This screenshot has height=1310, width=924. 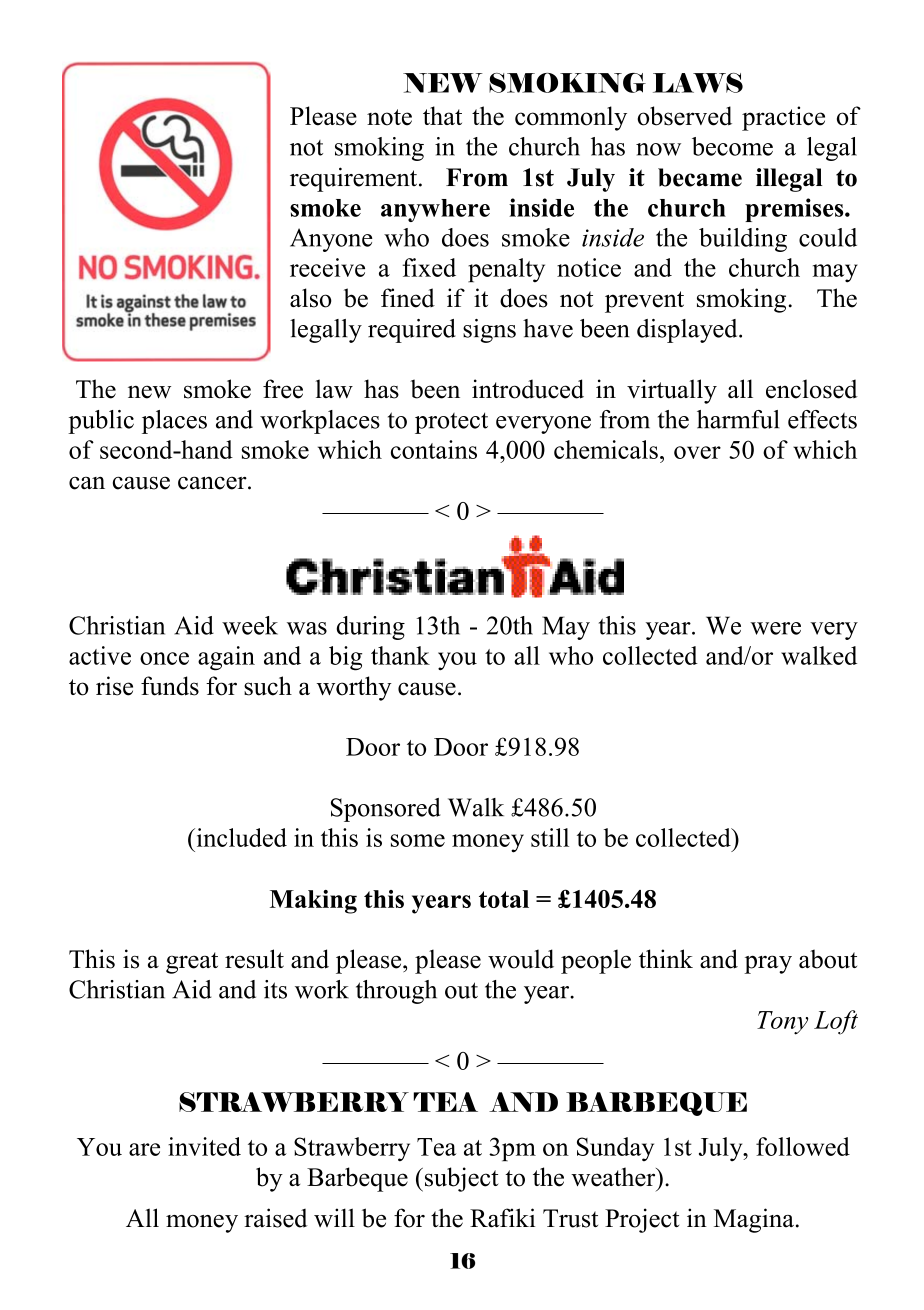 I want to click on practice, so click(x=783, y=118).
